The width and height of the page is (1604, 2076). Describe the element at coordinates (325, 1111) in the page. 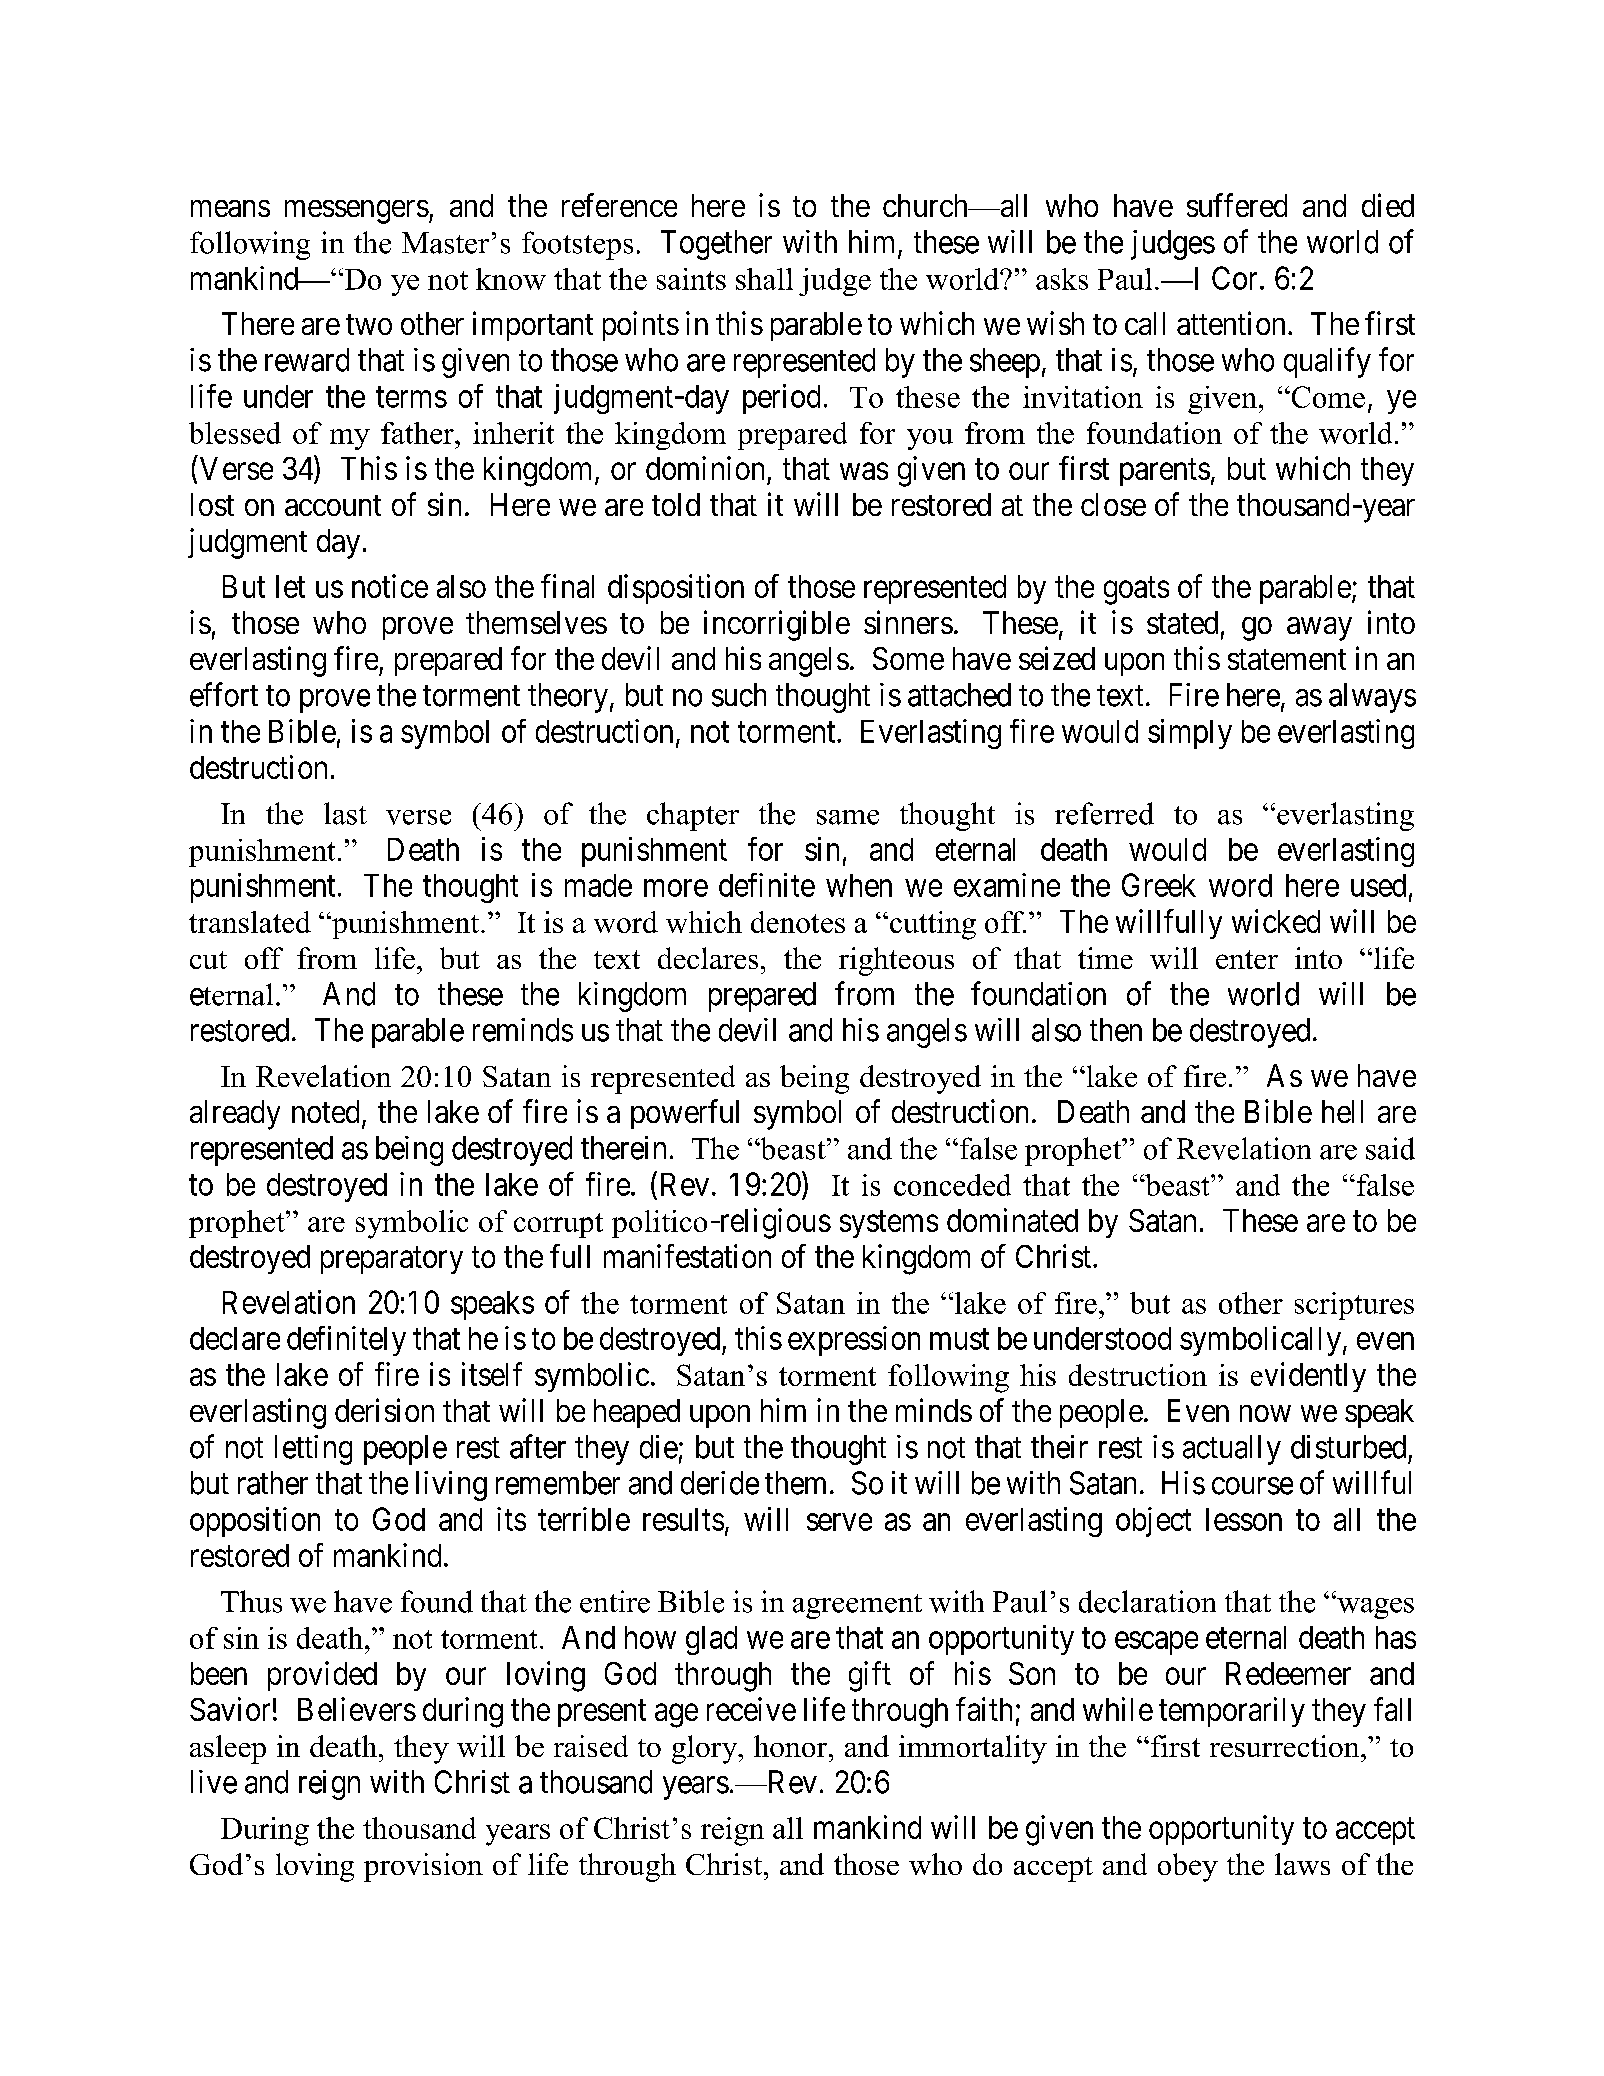

I see `noted` at that location.
